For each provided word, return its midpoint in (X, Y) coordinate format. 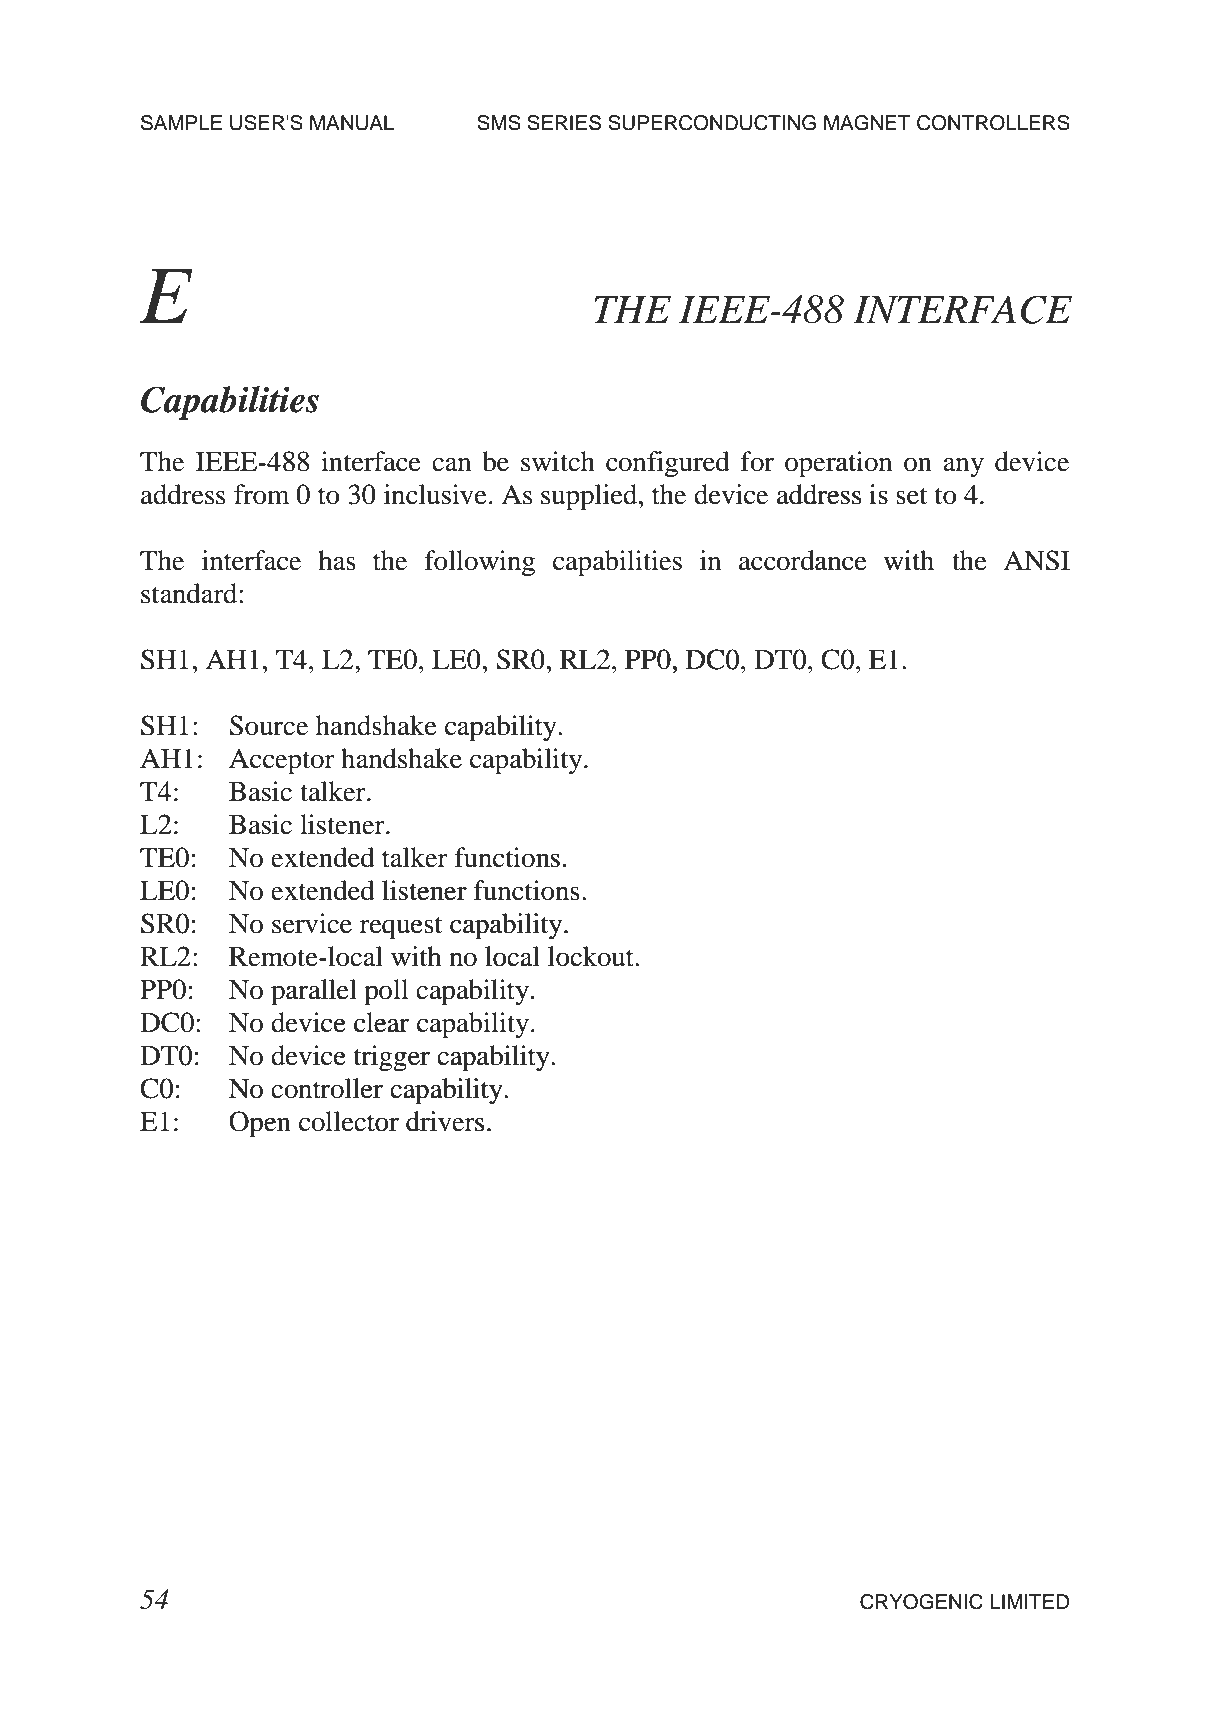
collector (349, 1121)
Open (260, 1124)
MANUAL (352, 123)
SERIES (564, 123)
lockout (592, 956)
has (337, 560)
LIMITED (1030, 1601)
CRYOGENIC (921, 1602)
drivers (445, 1121)
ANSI (1036, 560)
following (480, 563)
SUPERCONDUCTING (712, 123)
